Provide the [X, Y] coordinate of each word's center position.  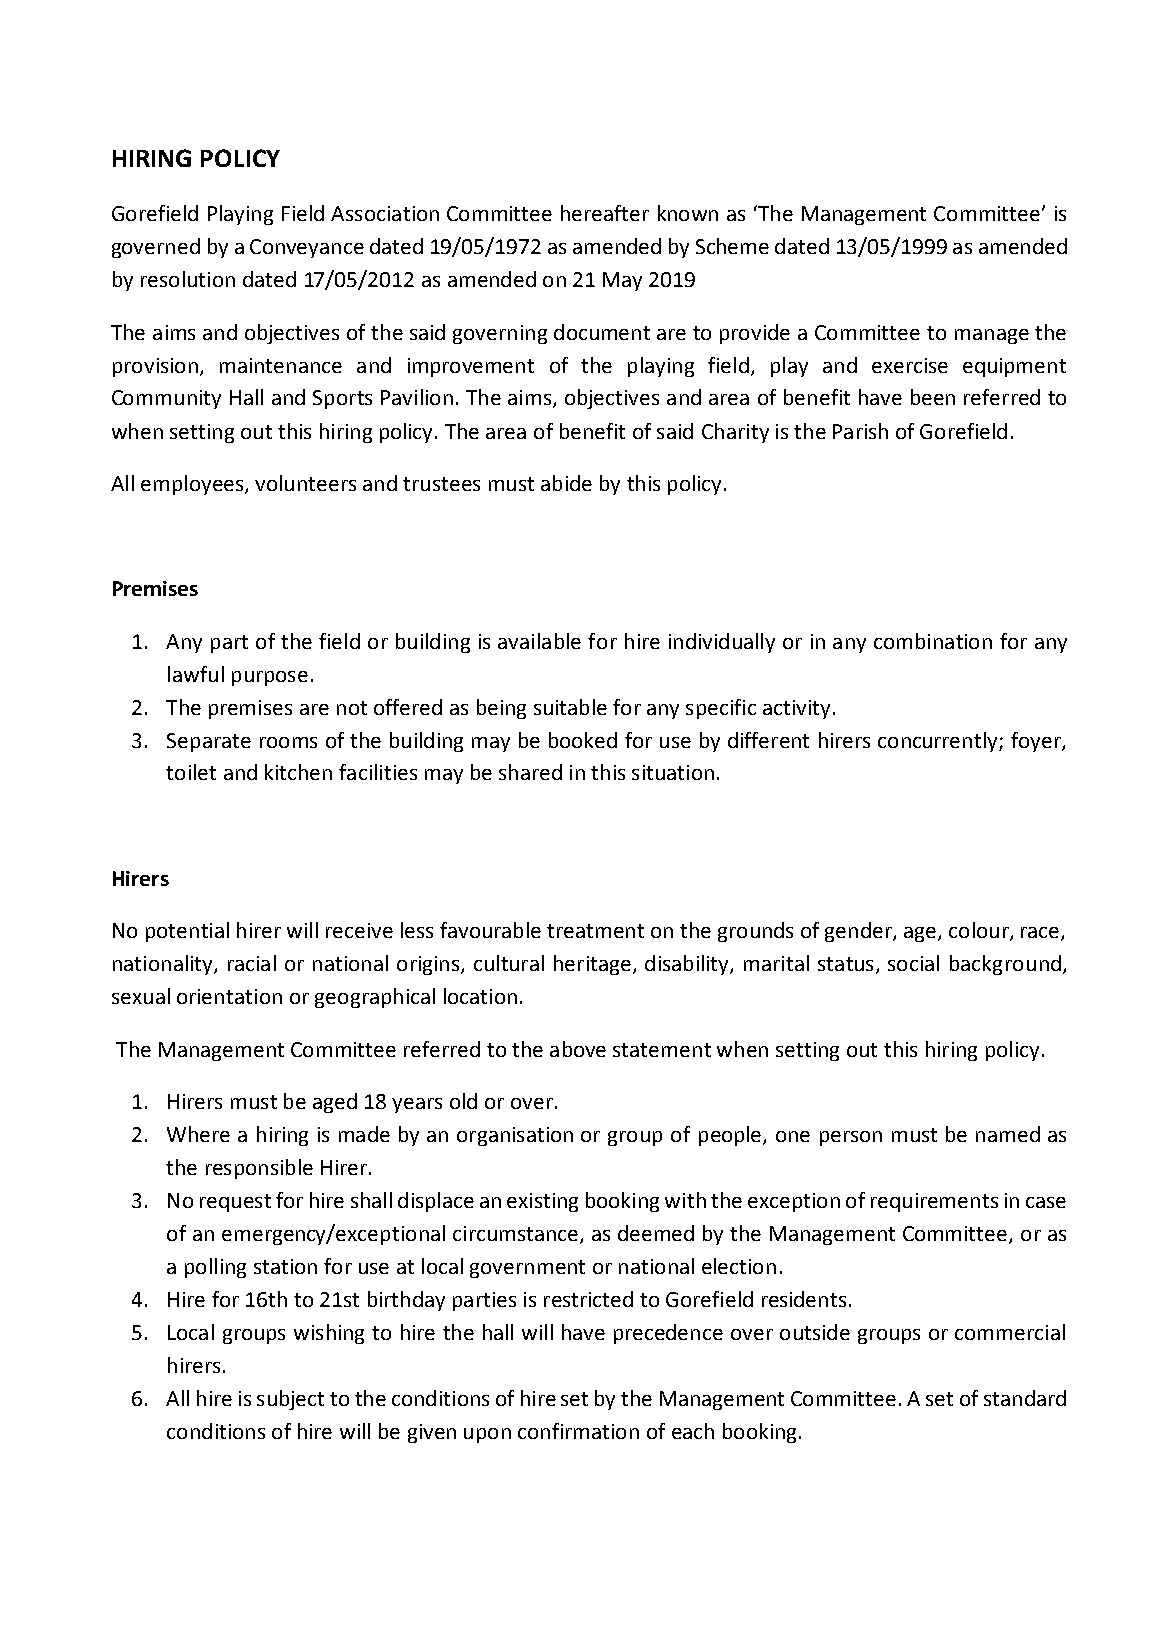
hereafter [605, 213]
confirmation [578, 1431]
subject [290, 1400]
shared [530, 772]
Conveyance [307, 248]
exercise [910, 365]
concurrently [939, 742]
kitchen [298, 772]
